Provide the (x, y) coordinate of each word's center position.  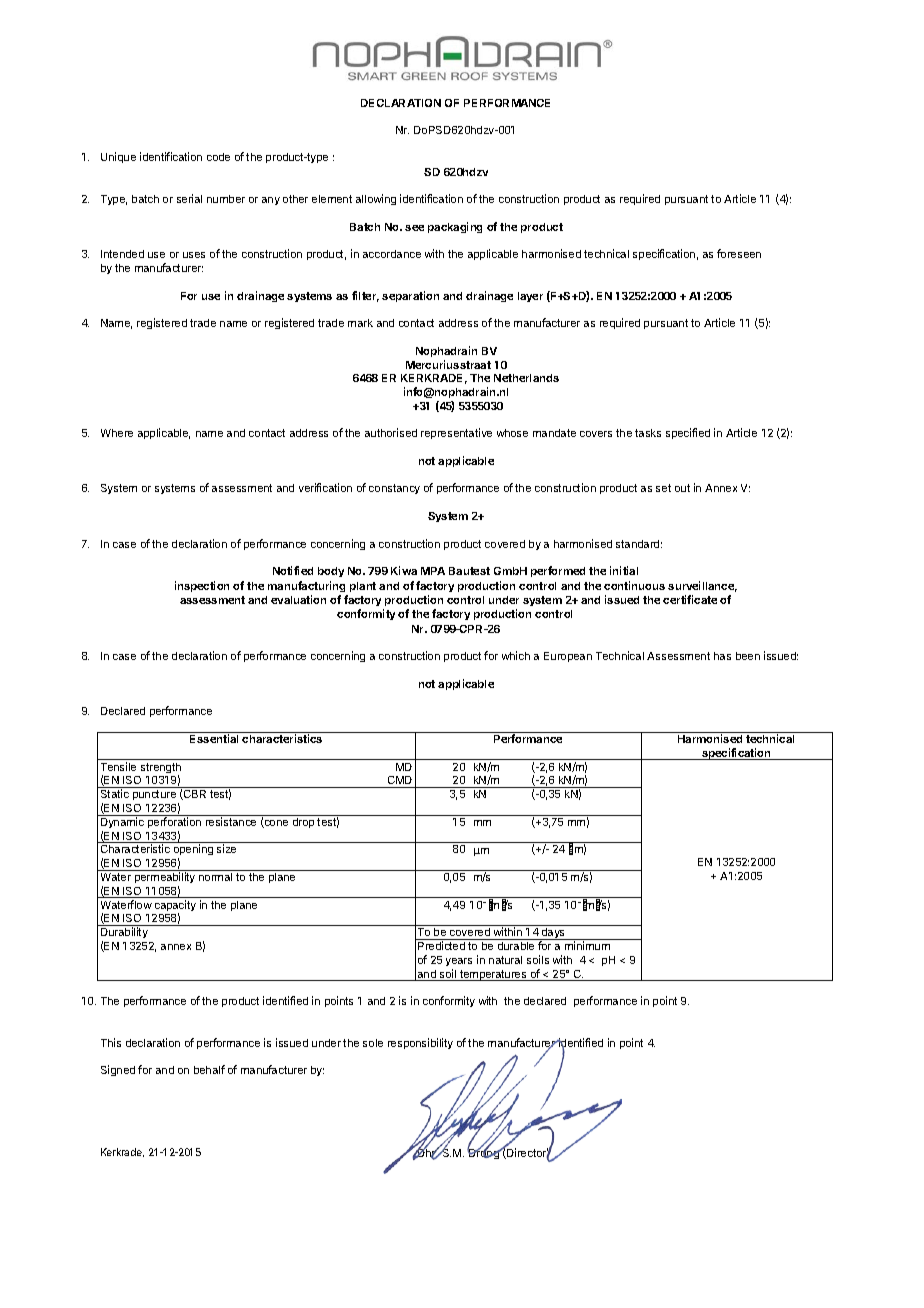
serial (189, 198)
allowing (376, 199)
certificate (690, 599)
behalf (209, 1069)
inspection (202, 586)
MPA (433, 571)
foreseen (739, 253)
